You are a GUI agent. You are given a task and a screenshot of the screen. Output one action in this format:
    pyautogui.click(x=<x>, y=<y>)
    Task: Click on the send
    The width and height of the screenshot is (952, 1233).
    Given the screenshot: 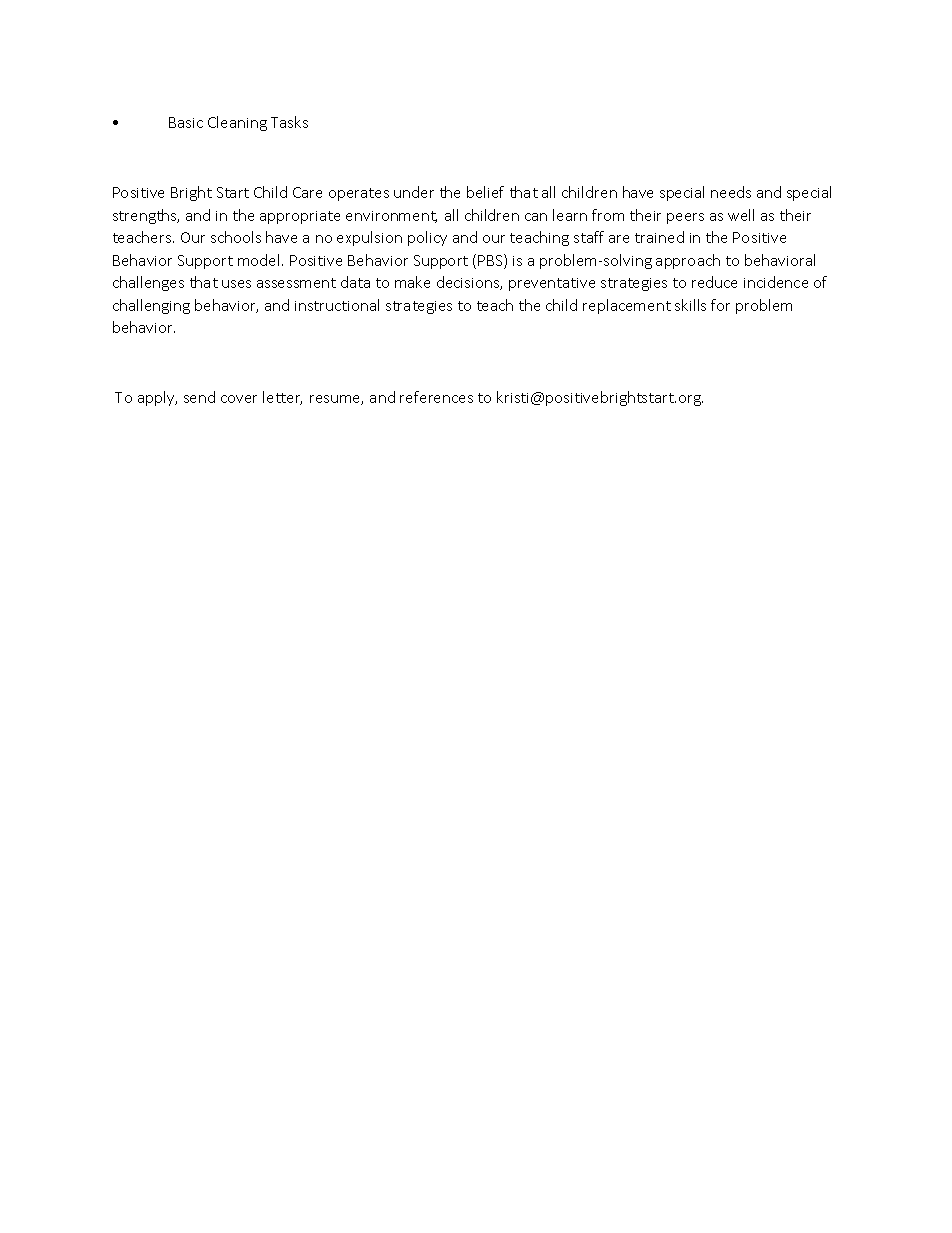 What is the action you would take?
    pyautogui.click(x=199, y=397)
